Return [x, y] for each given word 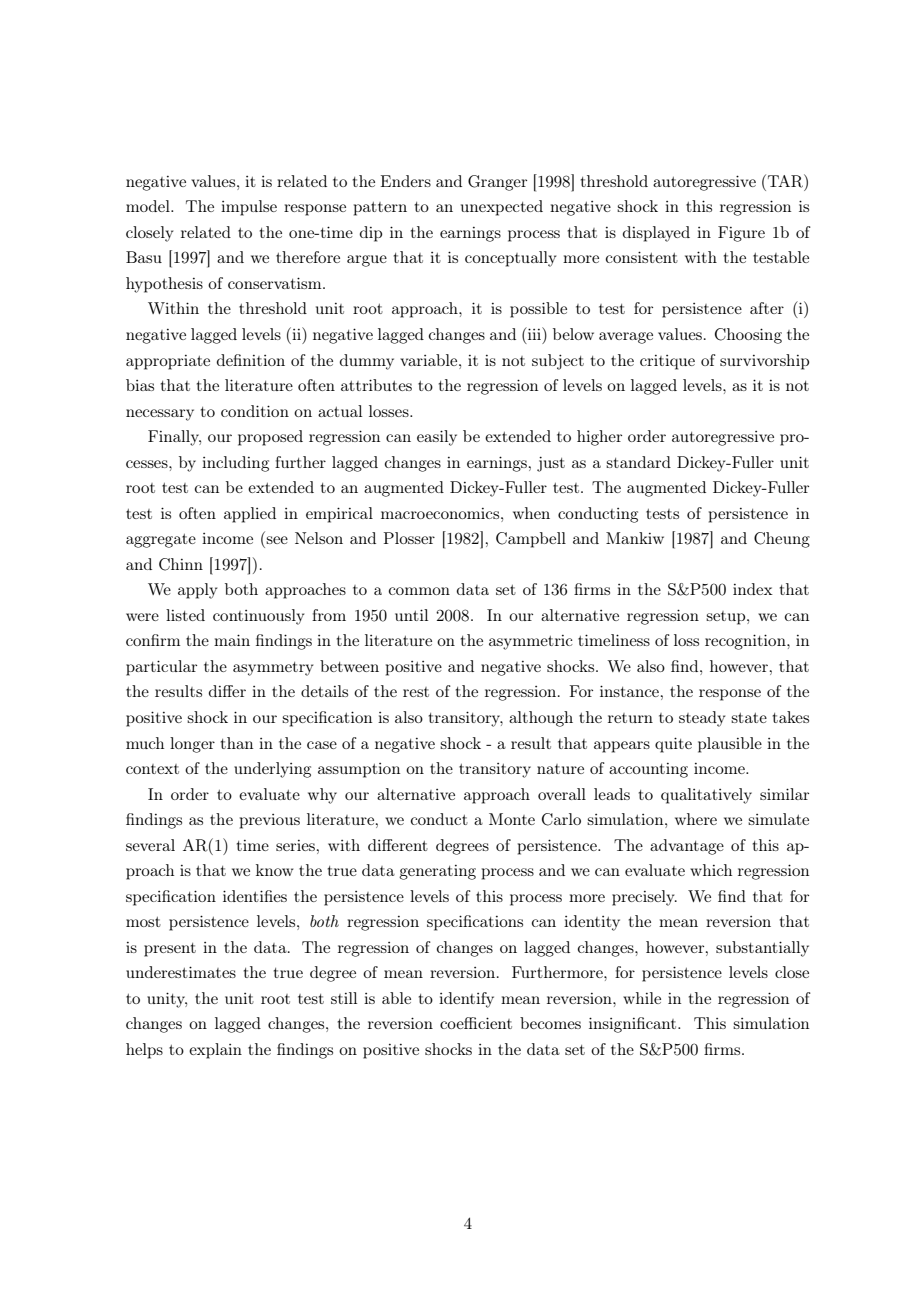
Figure [741, 234]
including [235, 464]
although [541, 719]
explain [215, 1051]
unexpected [502, 208]
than [237, 743]
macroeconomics [441, 513]
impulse [249, 208]
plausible [730, 745]
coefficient [476, 1023]
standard [638, 462]
